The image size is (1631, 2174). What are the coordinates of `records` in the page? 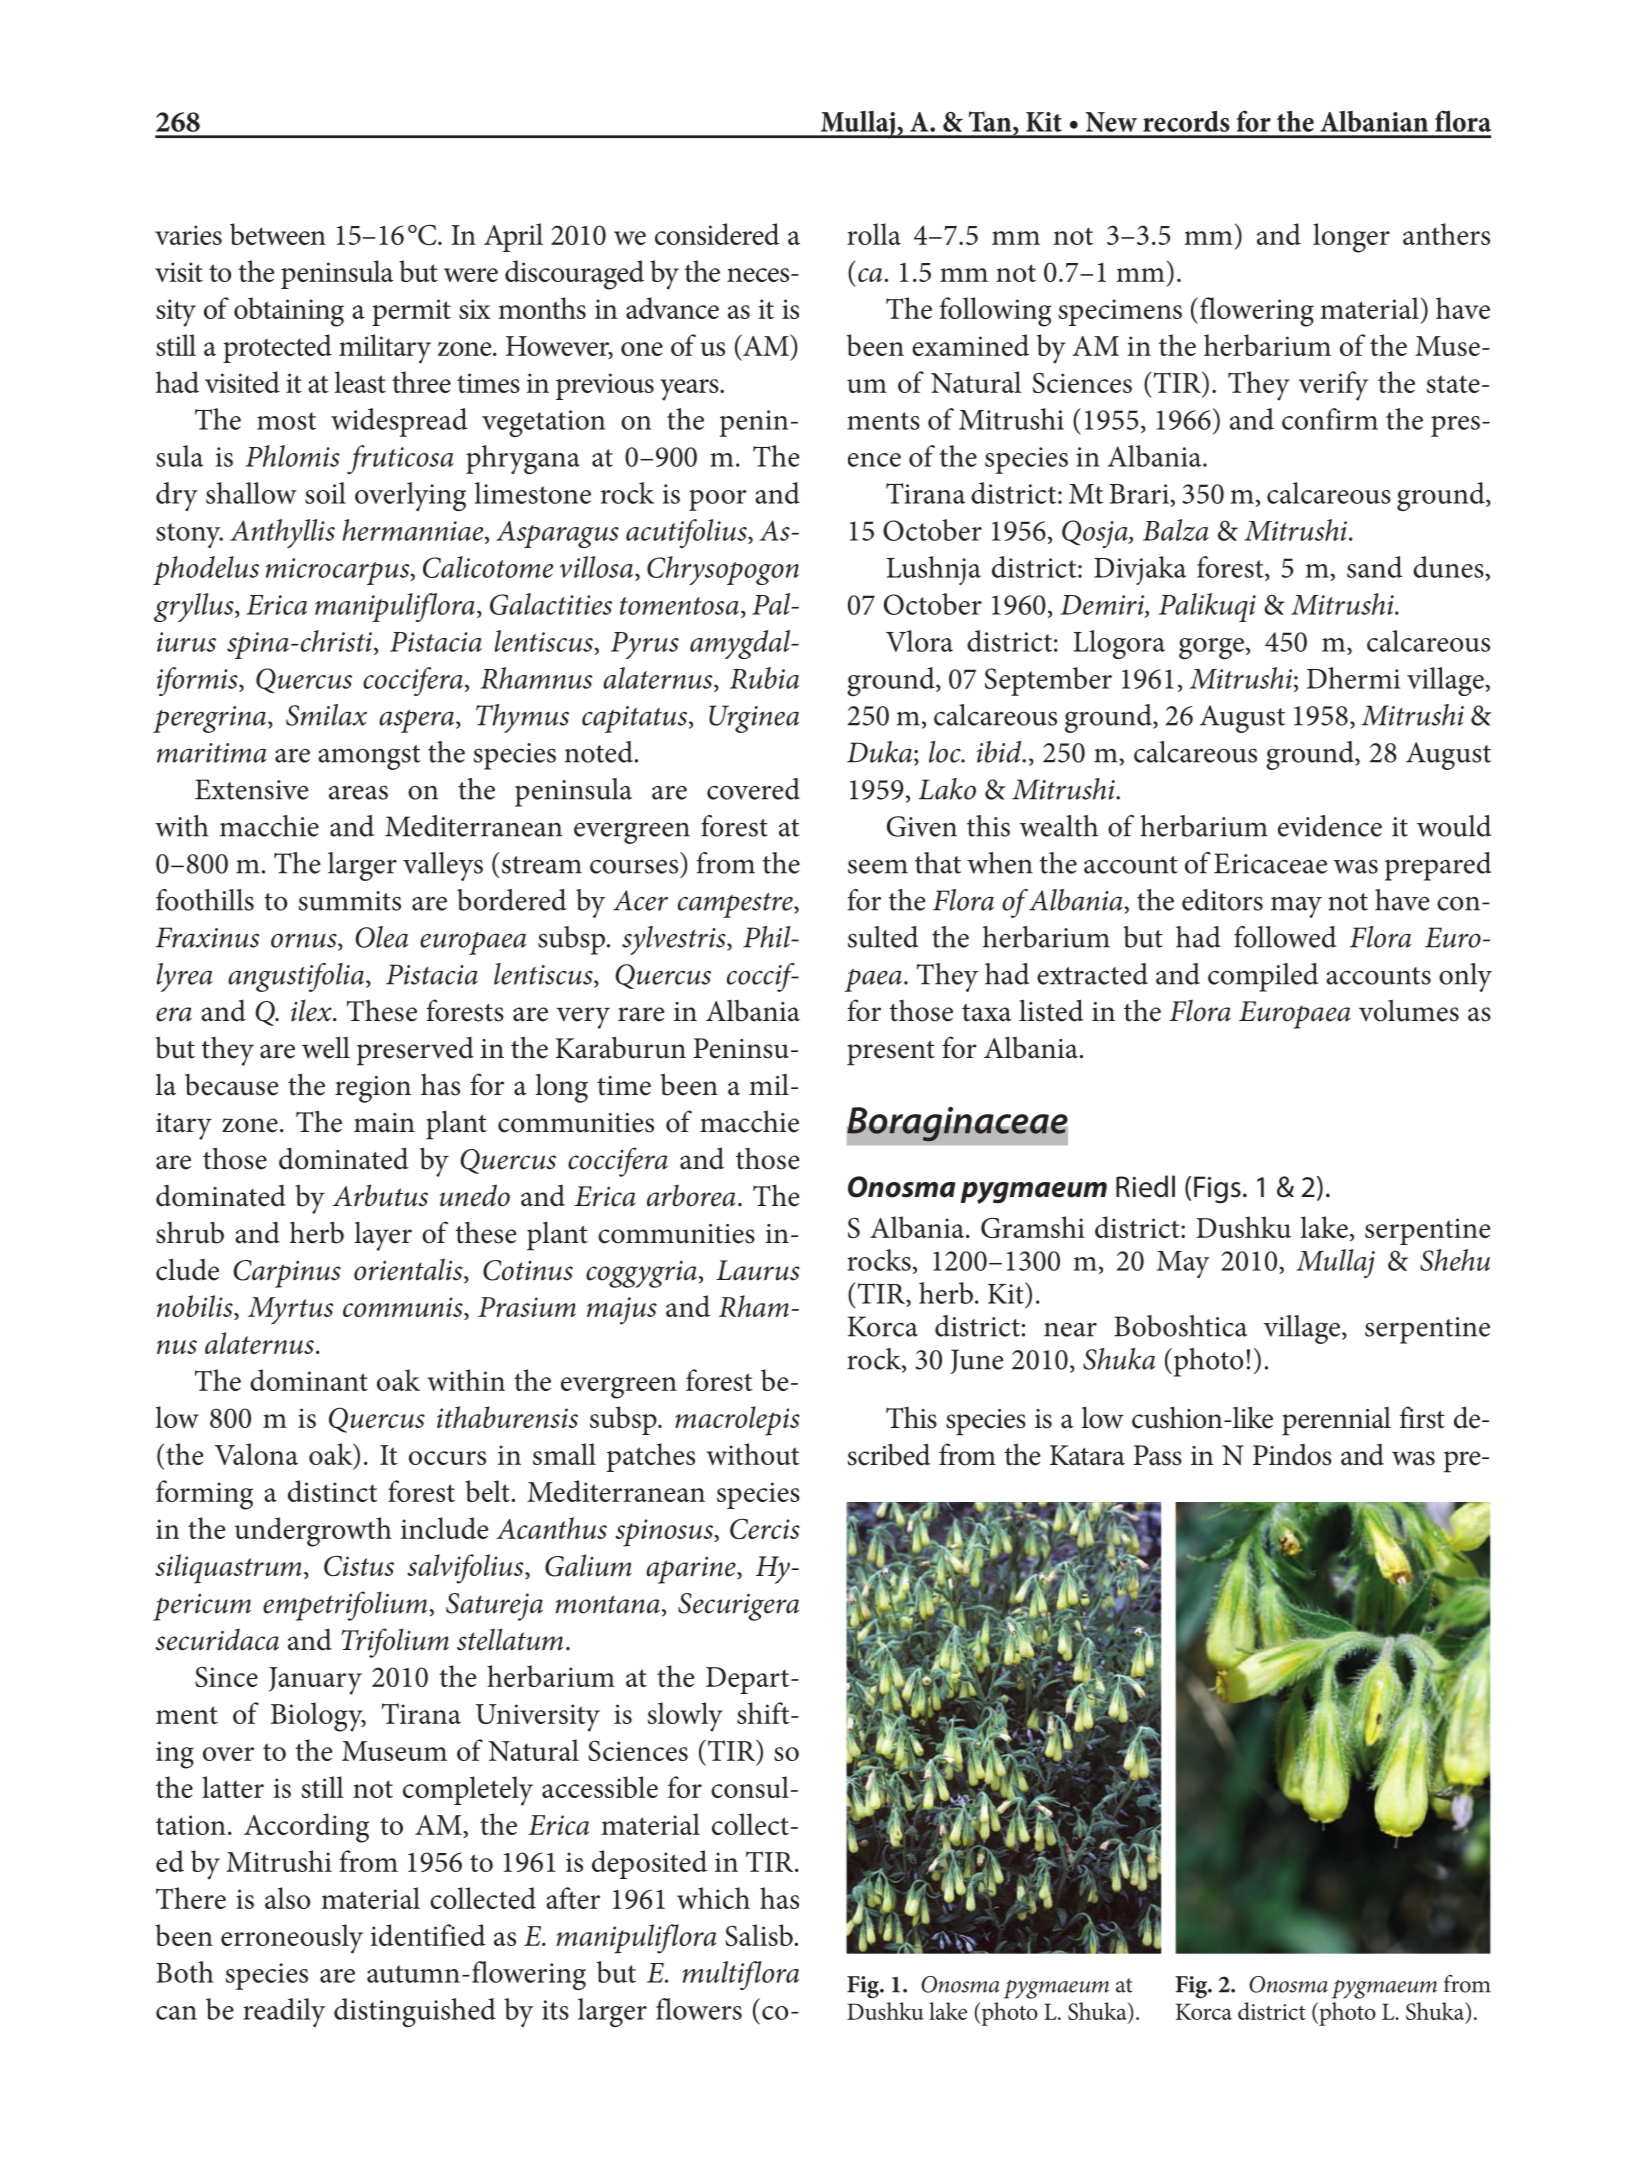 It's located at (1186, 121).
